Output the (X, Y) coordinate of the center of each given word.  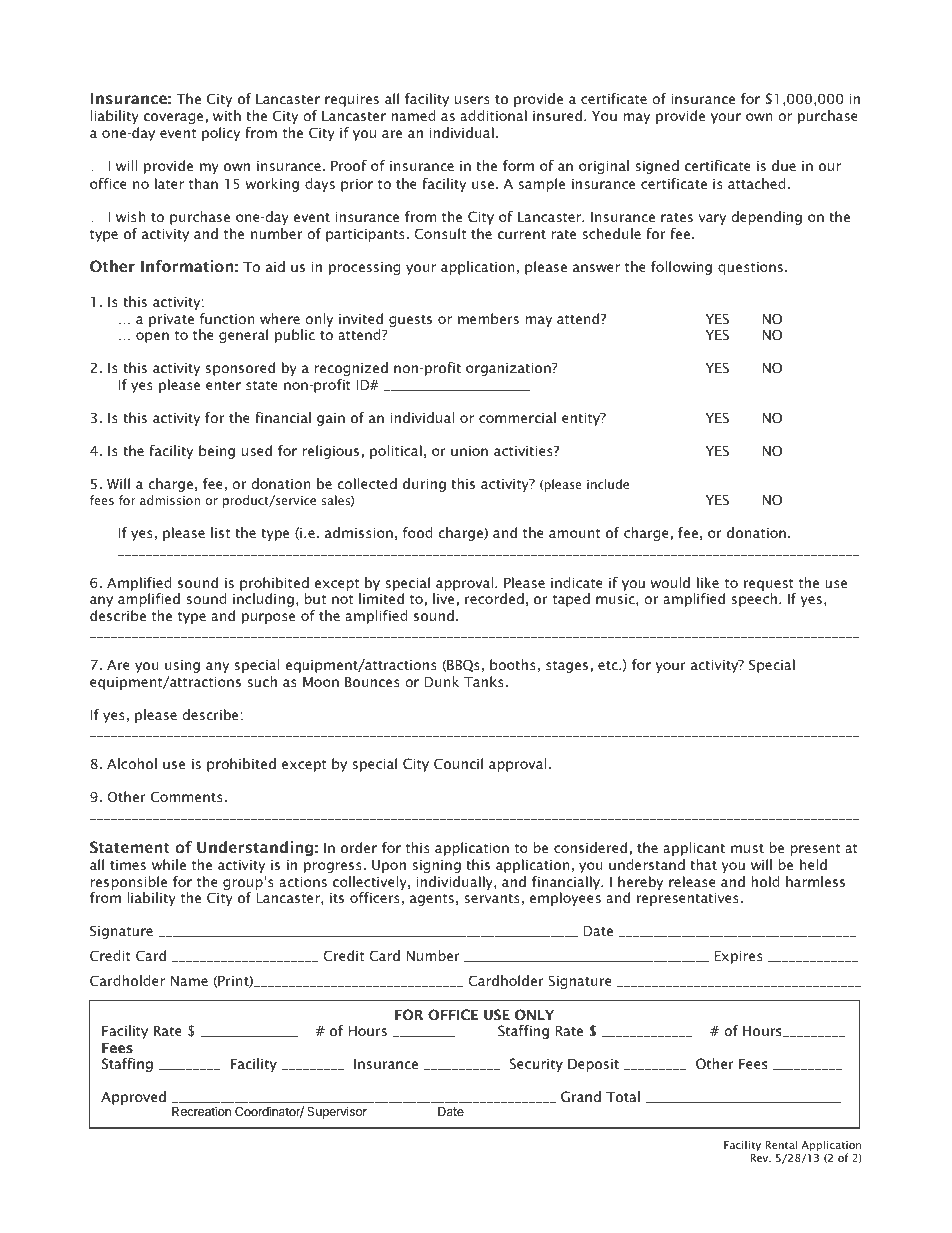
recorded (494, 598)
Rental (781, 1144)
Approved (133, 1098)
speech (756, 600)
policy (221, 134)
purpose (268, 618)
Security (536, 1065)
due (784, 165)
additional (493, 115)
